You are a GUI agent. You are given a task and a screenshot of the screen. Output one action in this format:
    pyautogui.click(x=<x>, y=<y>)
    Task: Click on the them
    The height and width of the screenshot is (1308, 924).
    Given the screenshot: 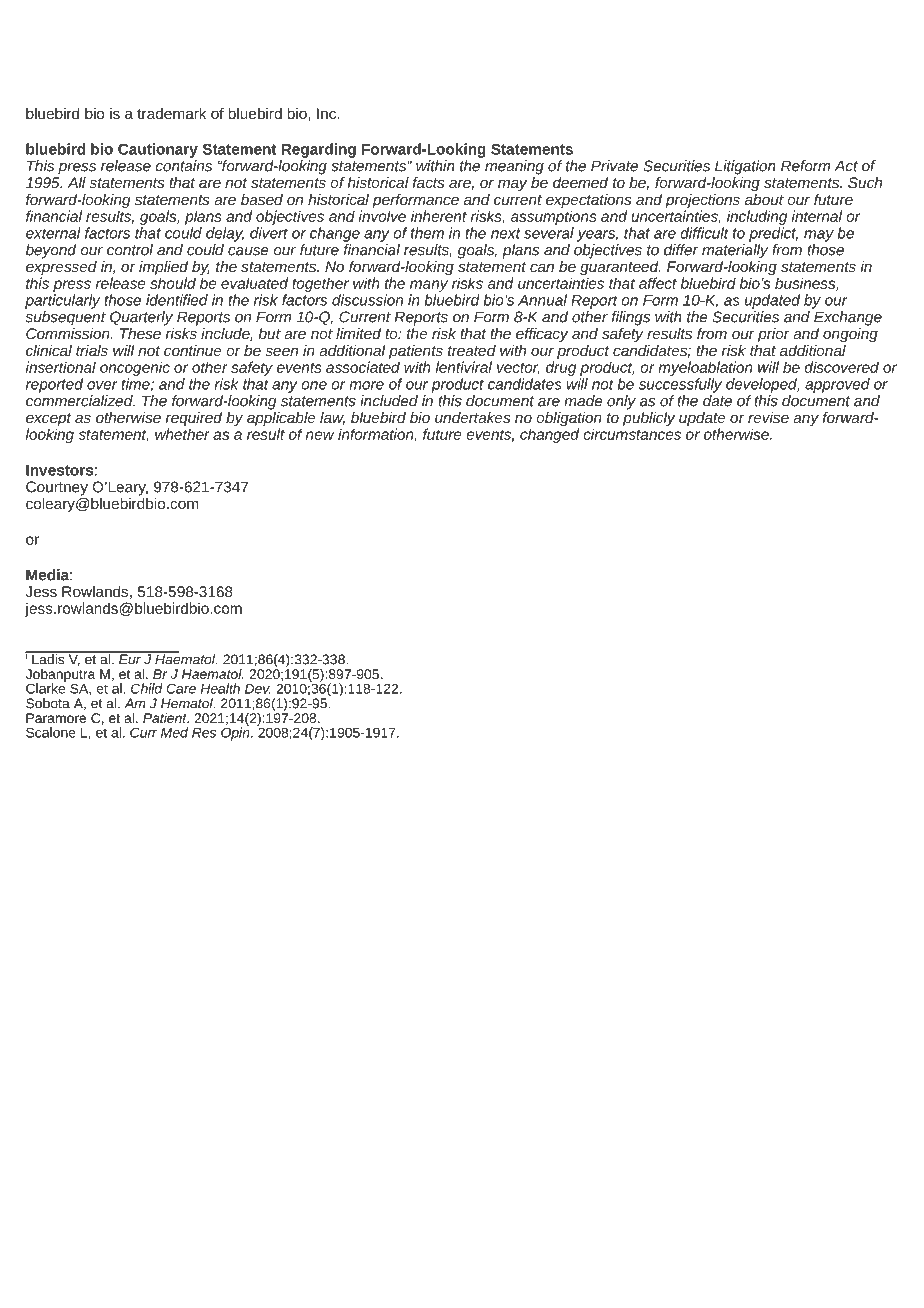 What is the action you would take?
    pyautogui.click(x=427, y=233)
